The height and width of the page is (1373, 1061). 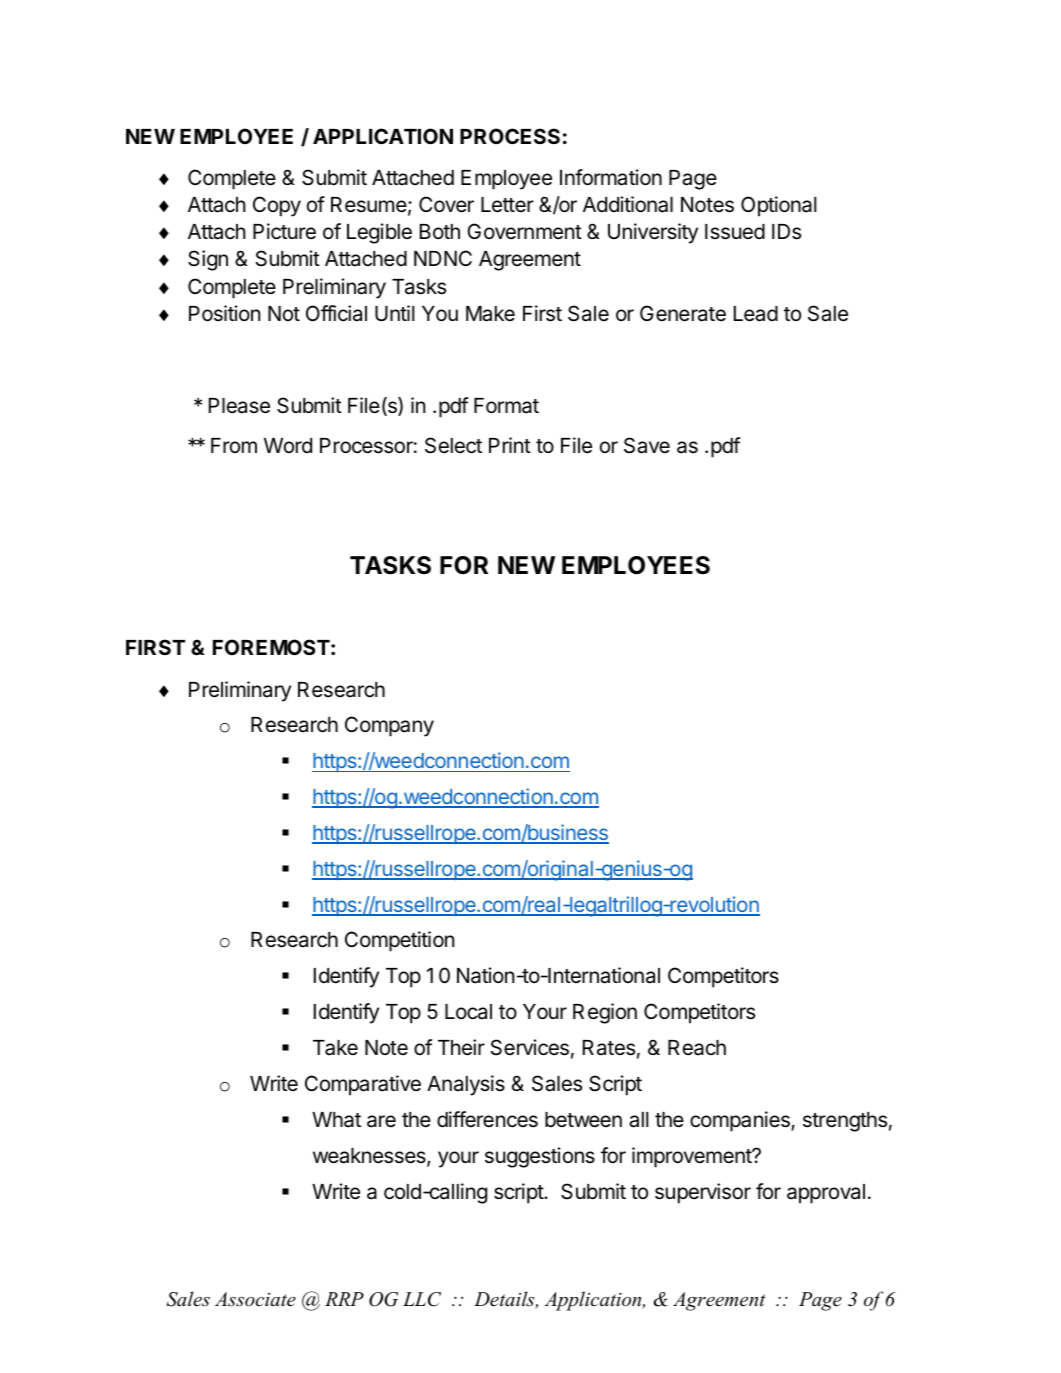 What do you see at coordinates (529, 1047) in the page?
I see `Services` at bounding box center [529, 1047].
